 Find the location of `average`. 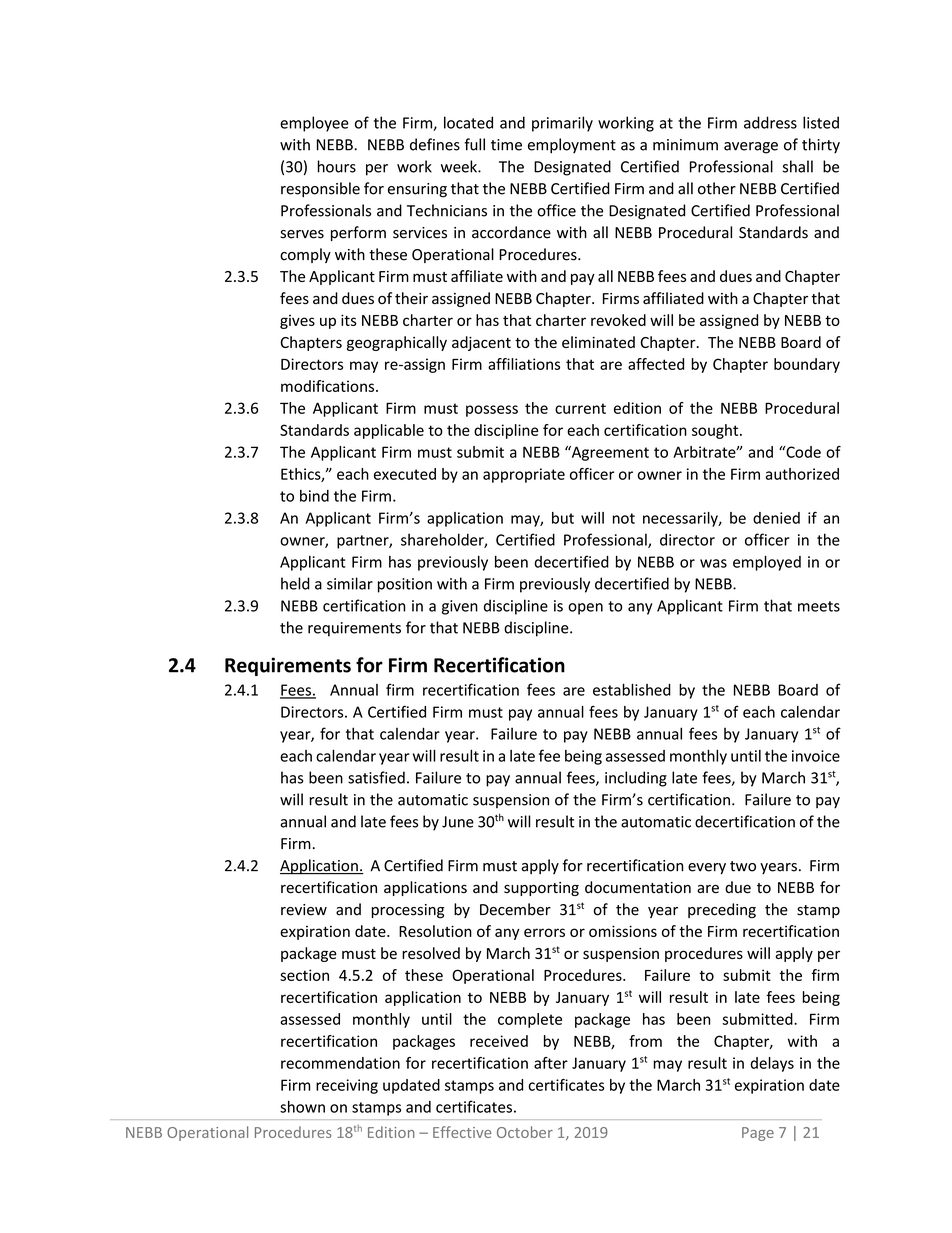

average is located at coordinates (751, 148).
